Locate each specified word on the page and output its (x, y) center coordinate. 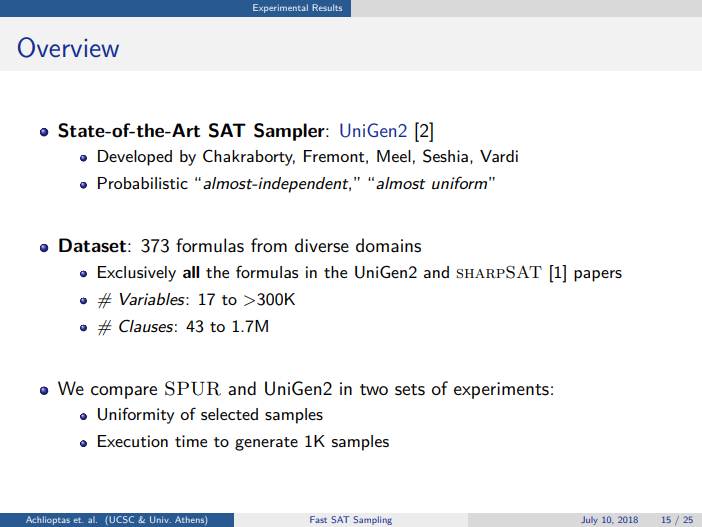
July (589, 520)
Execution (133, 441)
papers (598, 276)
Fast (318, 519)
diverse (322, 245)
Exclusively (137, 274)
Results (327, 7)
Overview (68, 47)
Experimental (280, 8)
